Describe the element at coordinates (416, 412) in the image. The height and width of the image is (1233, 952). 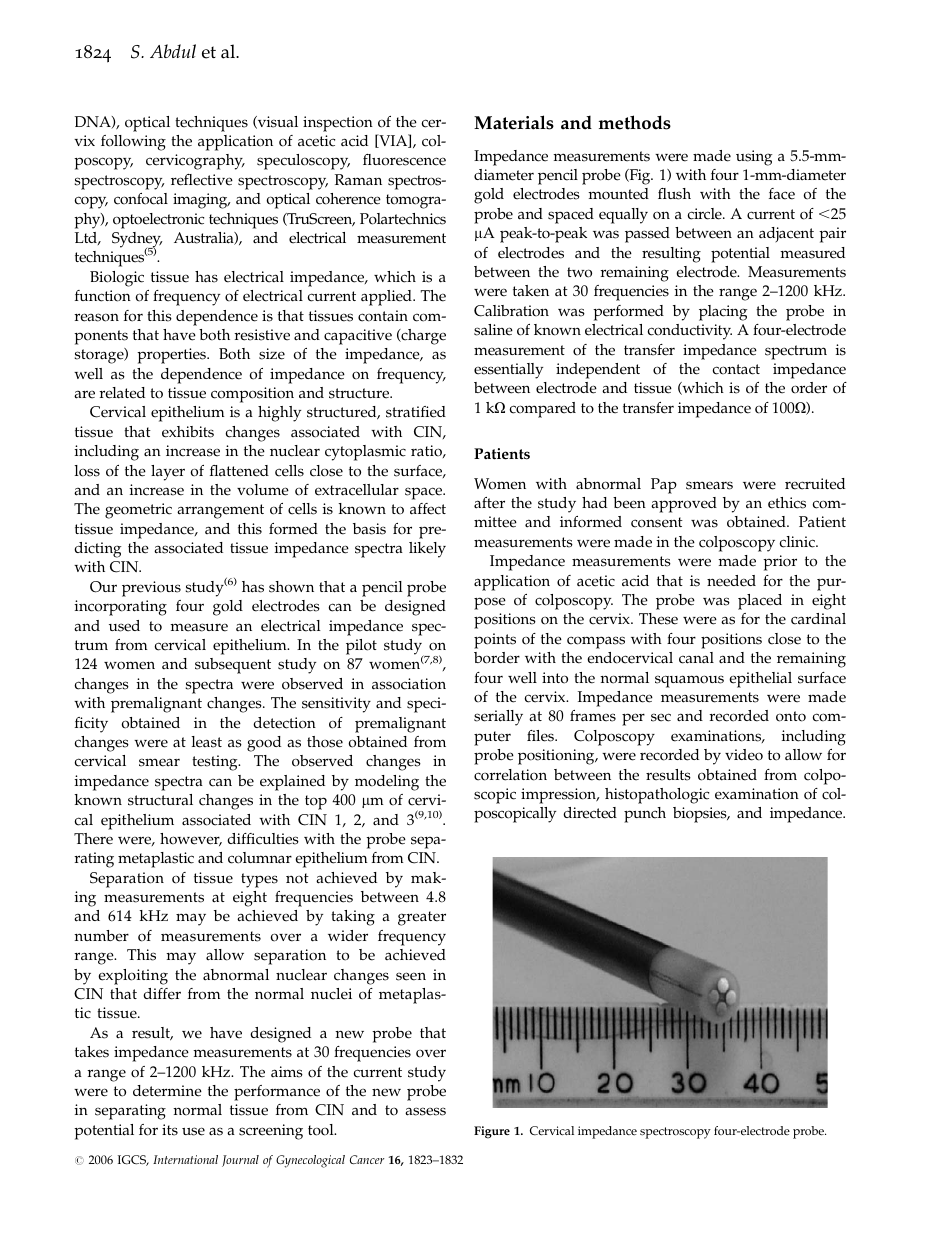
I see `stratified` at that location.
